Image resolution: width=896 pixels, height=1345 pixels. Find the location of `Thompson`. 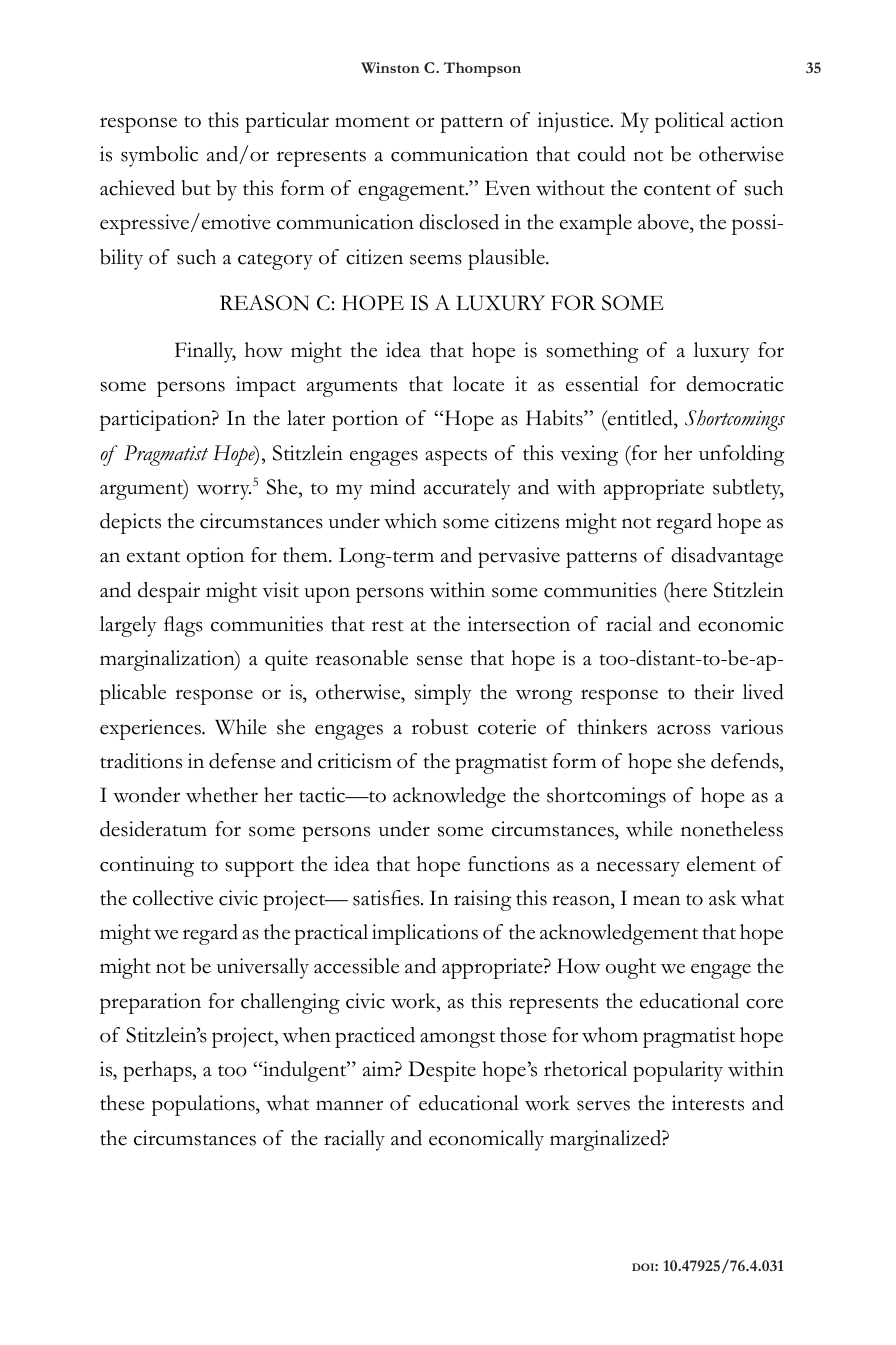

Thompson is located at coordinates (482, 69).
